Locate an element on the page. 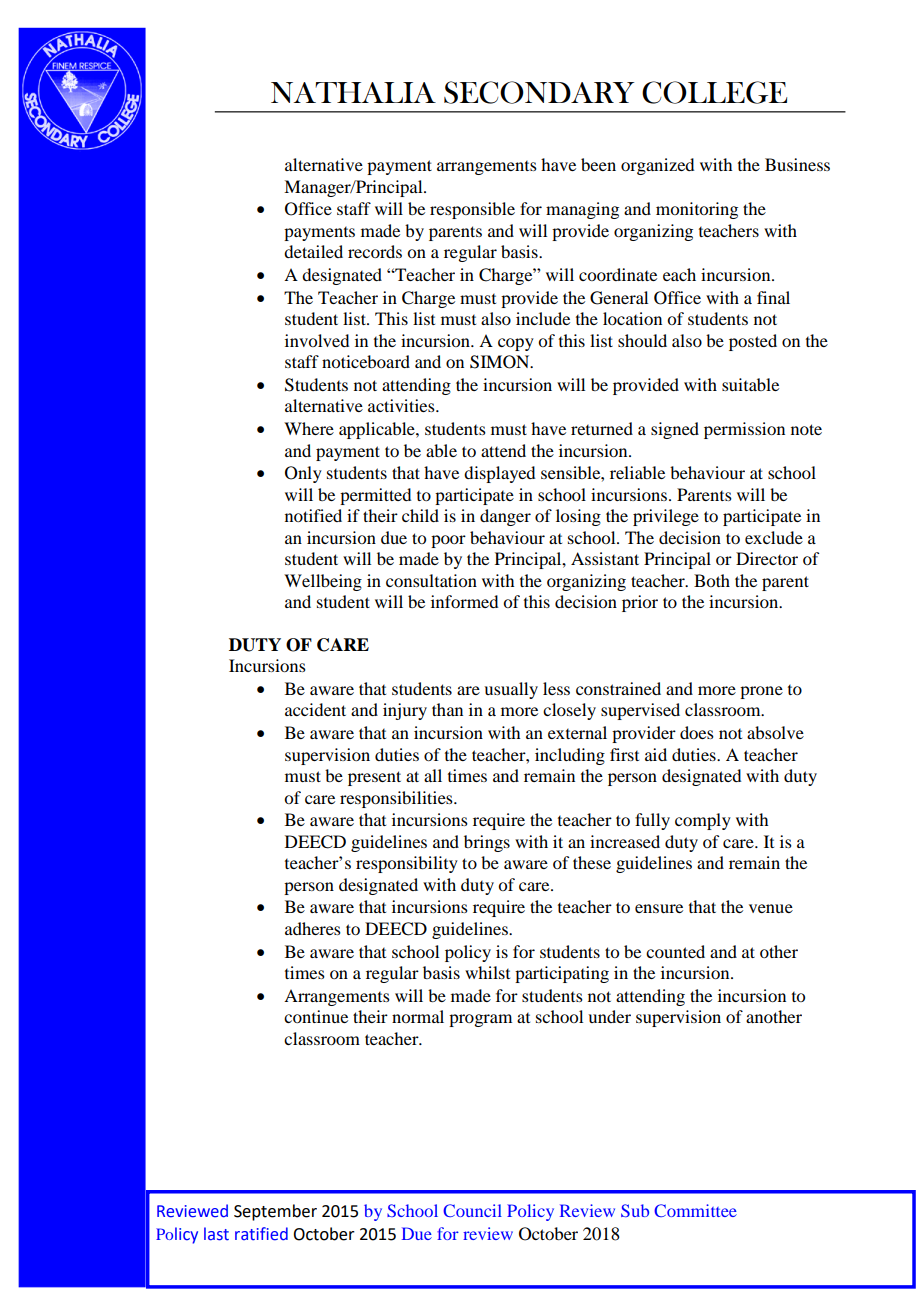  detailed is located at coordinates (313, 251).
